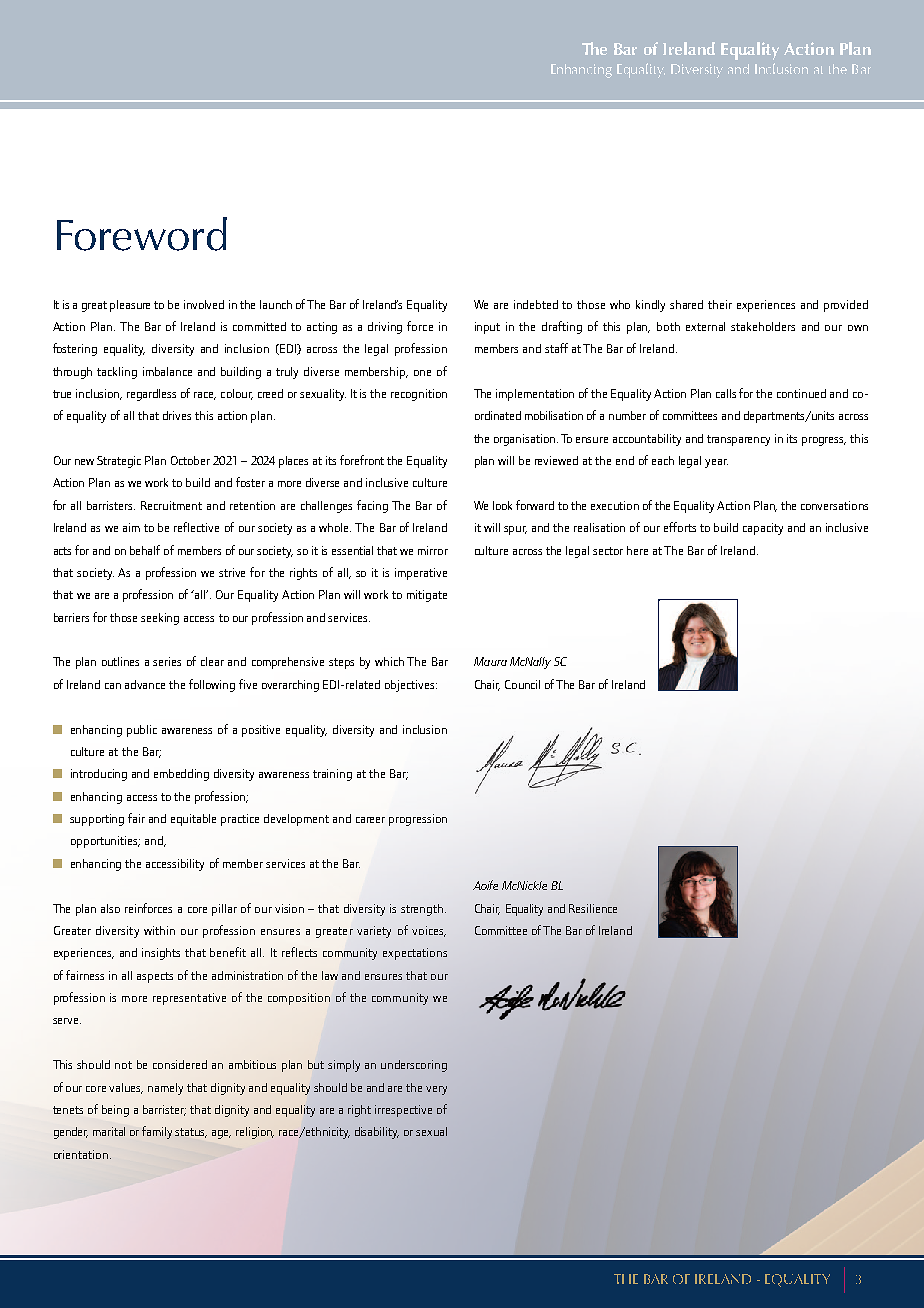 Image resolution: width=924 pixels, height=1308 pixels. Describe the element at coordinates (716, 463) in the image. I see `year` at that location.
